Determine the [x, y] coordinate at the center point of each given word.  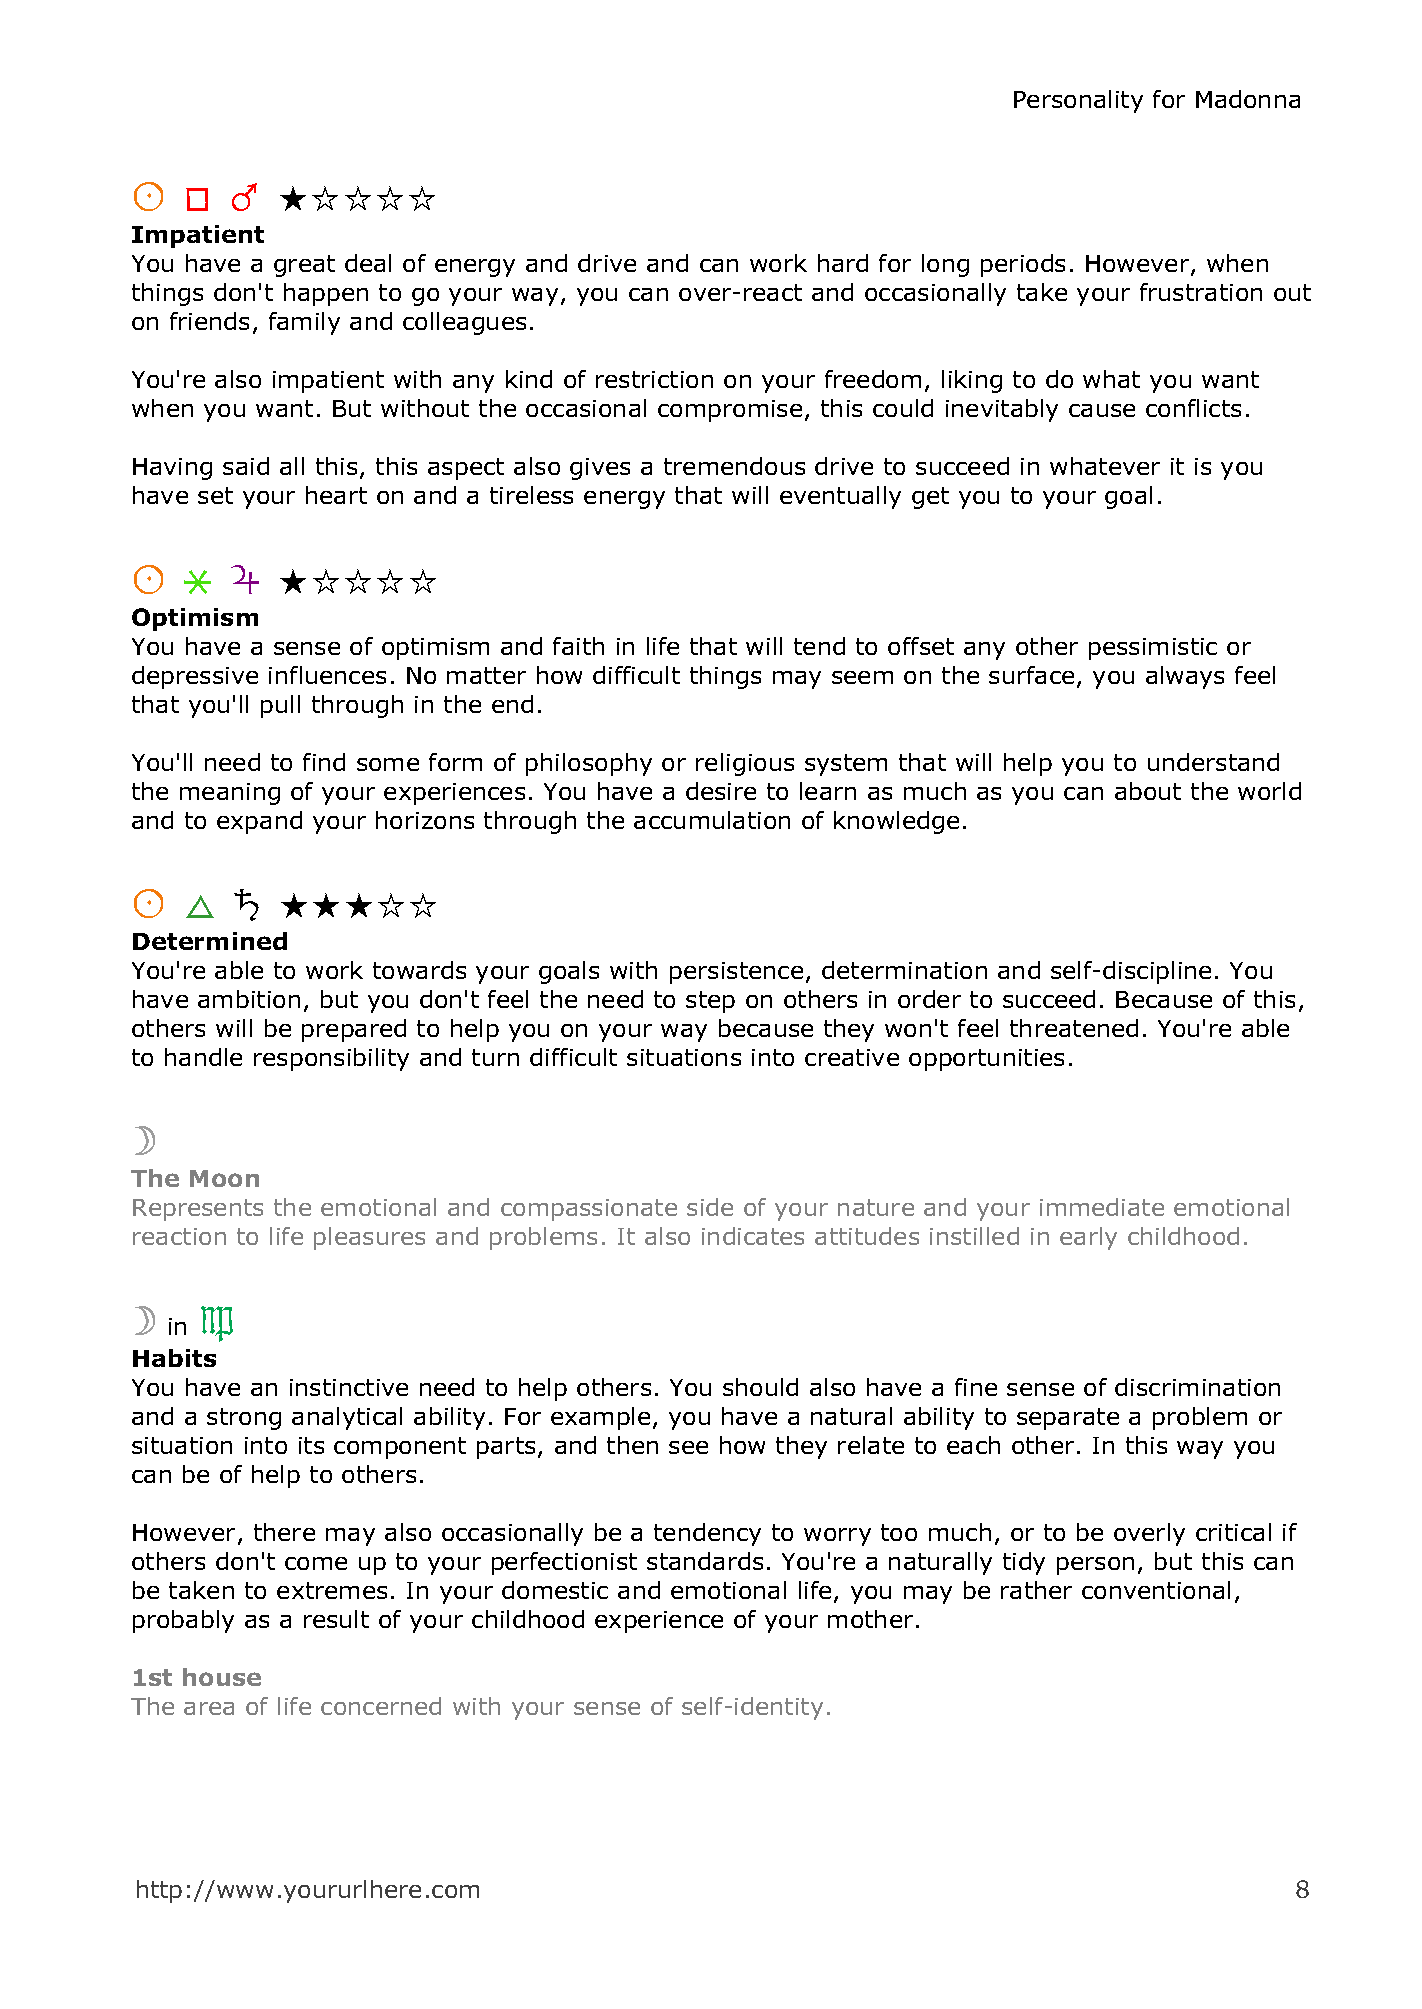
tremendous [734, 466]
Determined [210, 941]
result [336, 1619]
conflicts [1193, 408]
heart [336, 495]
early [1088, 1238]
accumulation [712, 820]
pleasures [369, 1238]
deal [368, 263]
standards [705, 1561]
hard [843, 263]
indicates [753, 1236]
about [1148, 791]
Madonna [1248, 99]
